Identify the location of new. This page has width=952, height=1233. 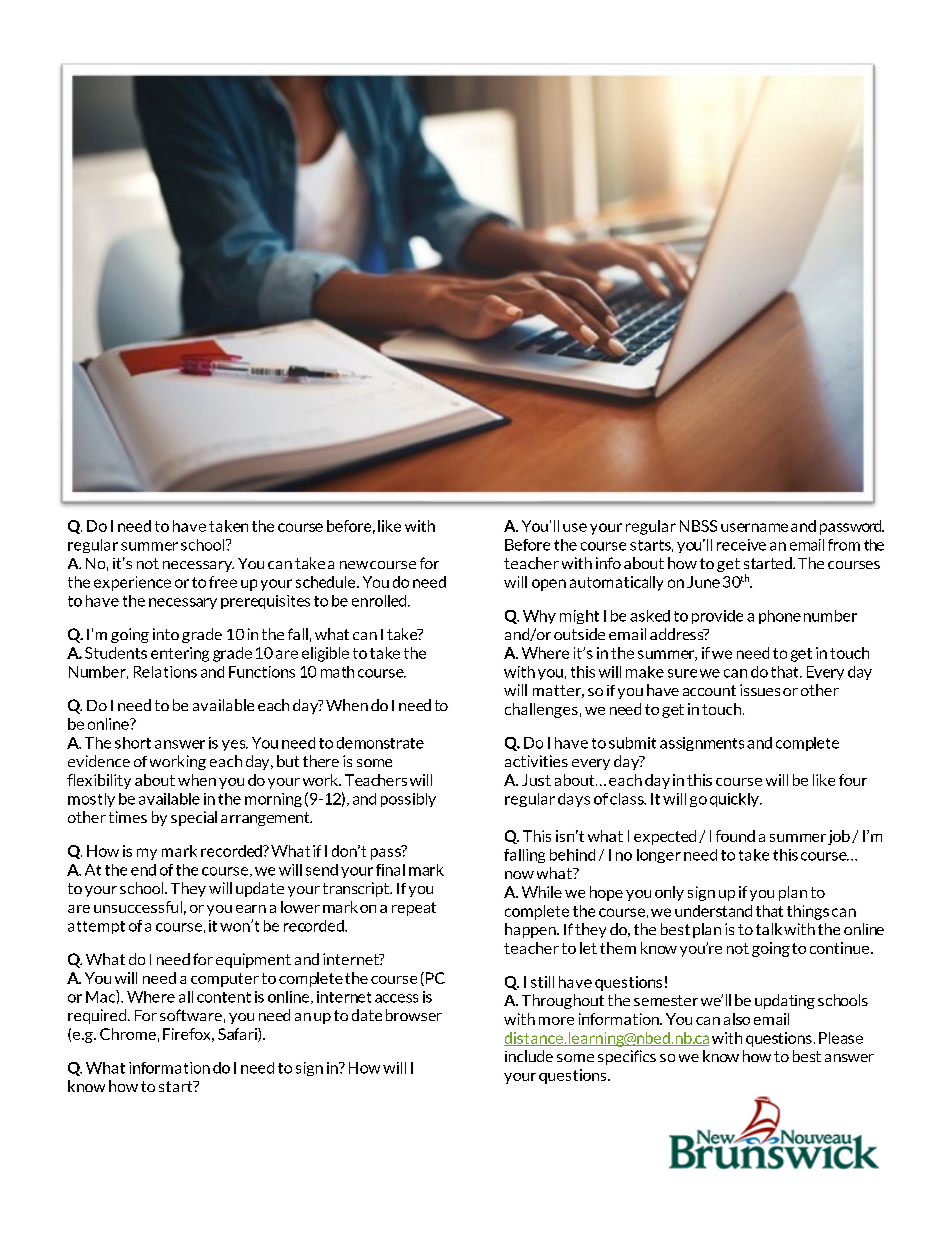
(354, 565).
